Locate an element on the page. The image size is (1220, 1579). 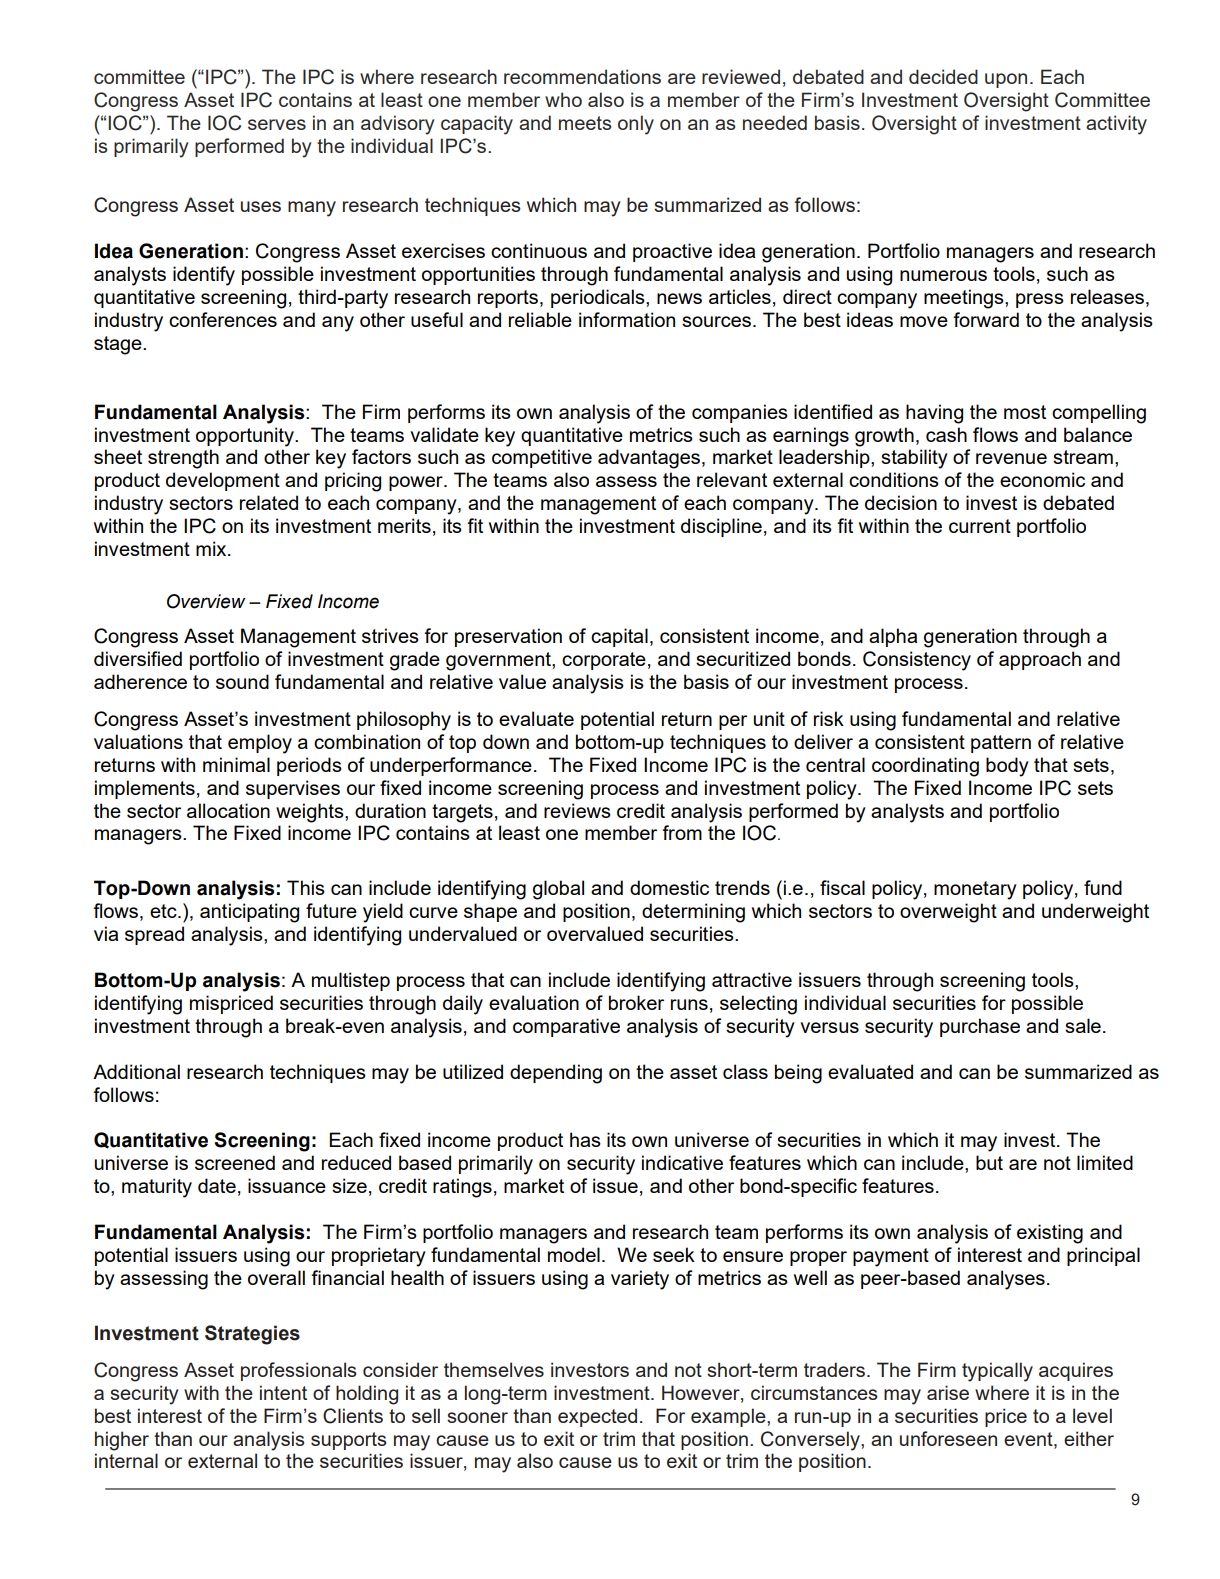
approach is located at coordinates (1040, 660).
